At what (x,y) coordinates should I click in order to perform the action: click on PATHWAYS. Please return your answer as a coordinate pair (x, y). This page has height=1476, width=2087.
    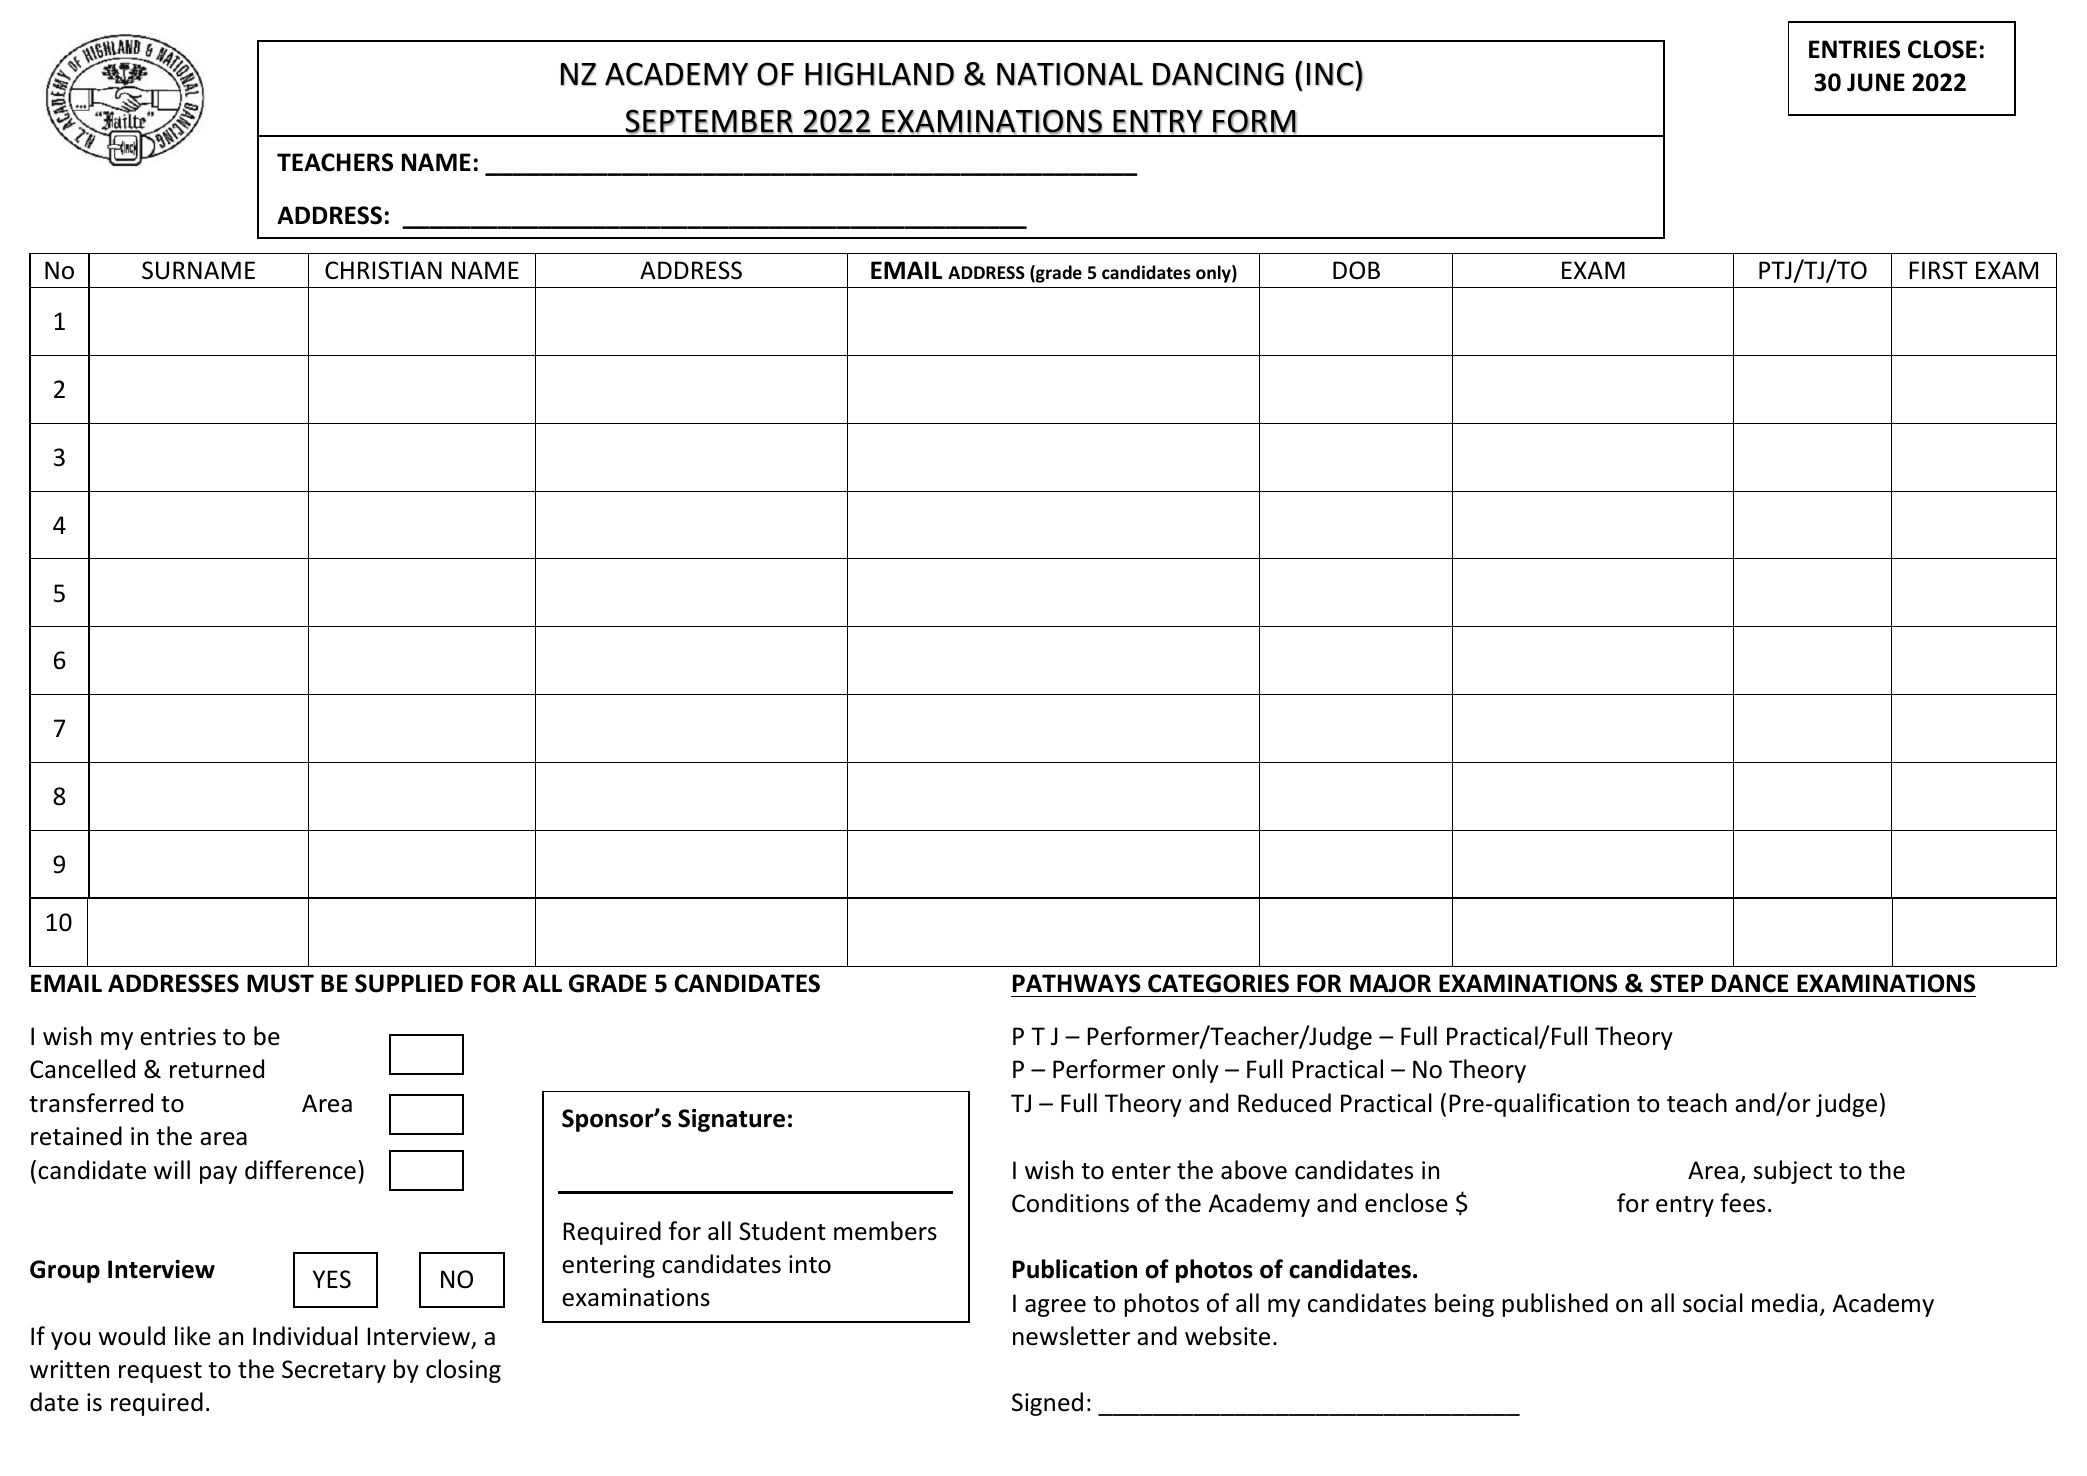
    Looking at the image, I should click on (1077, 983).
